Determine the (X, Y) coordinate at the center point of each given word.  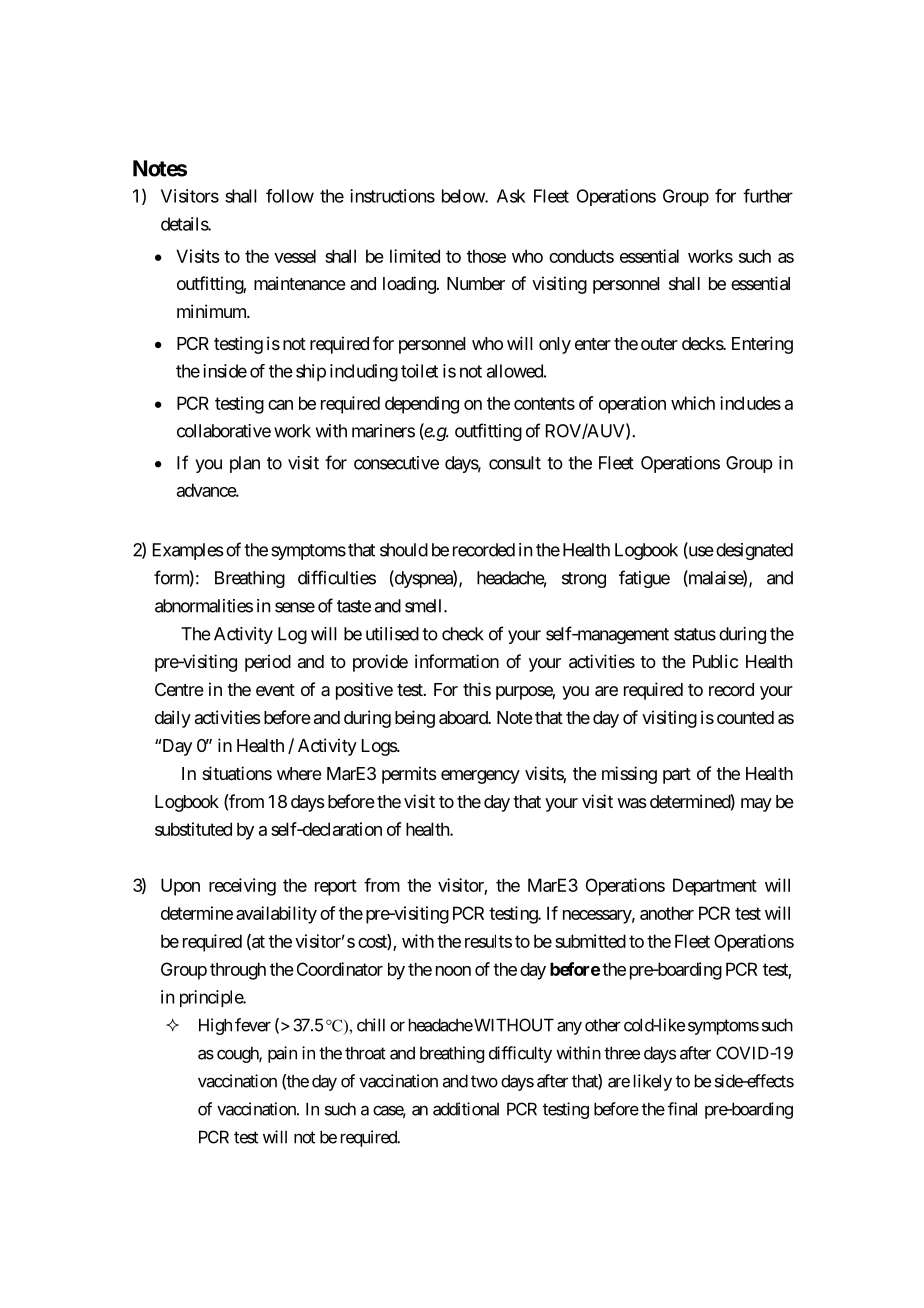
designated (754, 551)
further (768, 196)
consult (515, 463)
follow (290, 196)
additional (466, 1109)
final (682, 1109)
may (756, 805)
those (486, 256)
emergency (480, 777)
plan (245, 464)
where (299, 773)
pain (282, 1054)
